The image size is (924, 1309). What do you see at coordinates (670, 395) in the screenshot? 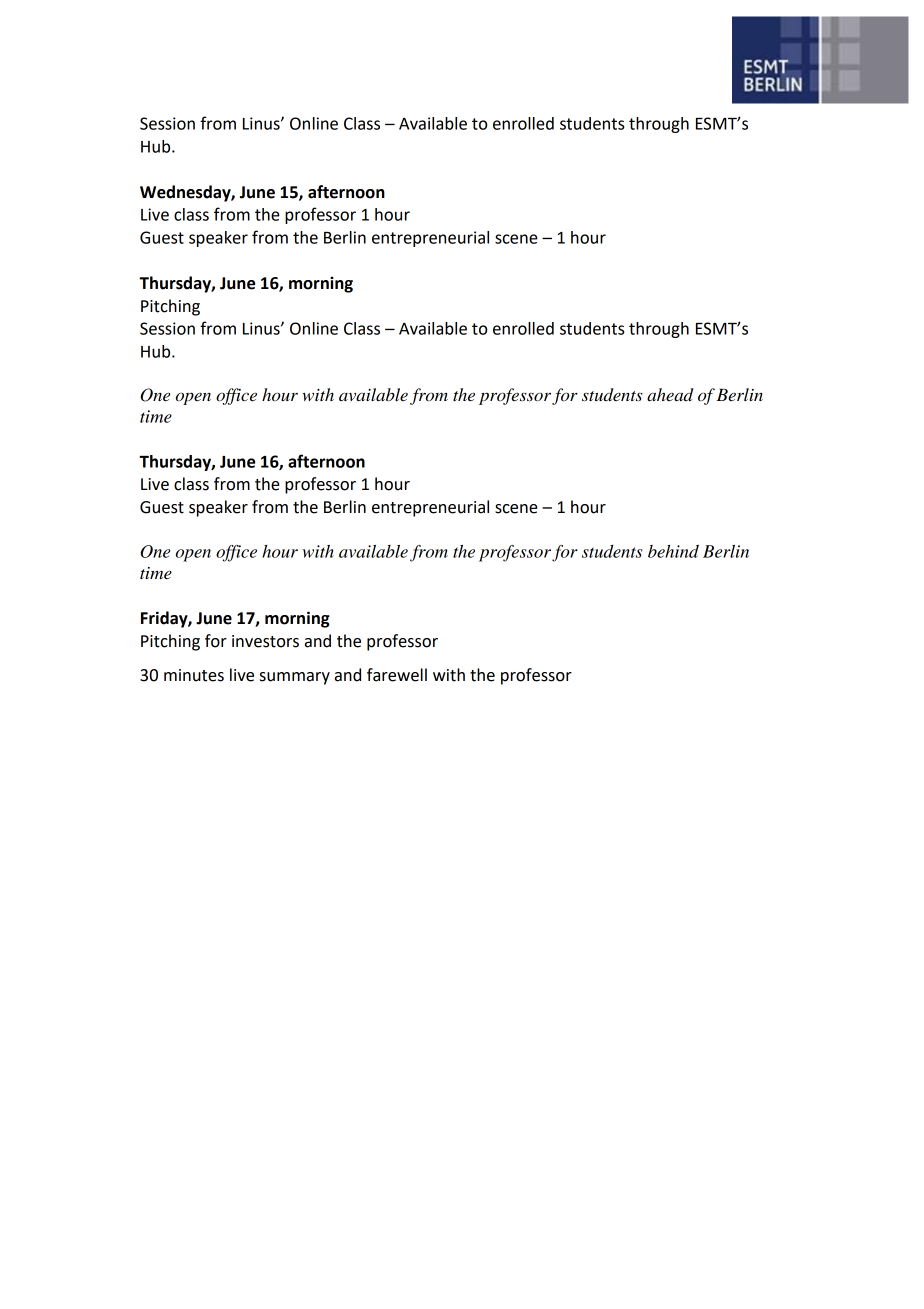
I see `ahead` at bounding box center [670, 395].
